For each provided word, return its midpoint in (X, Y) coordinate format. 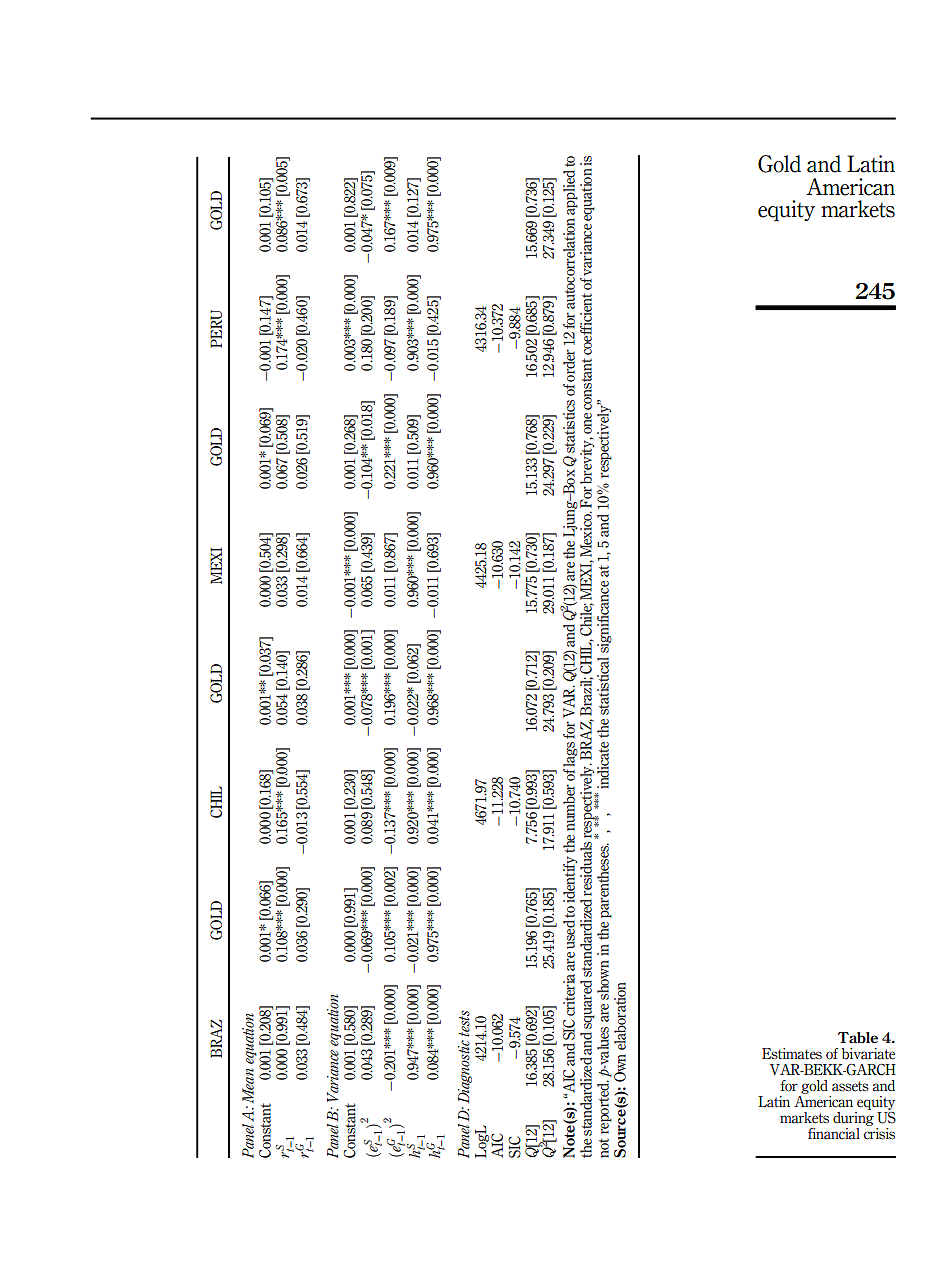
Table (858, 1038)
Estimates (792, 1054)
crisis (879, 1134)
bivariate (868, 1054)
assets (850, 1086)
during (853, 1120)
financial (834, 1134)
